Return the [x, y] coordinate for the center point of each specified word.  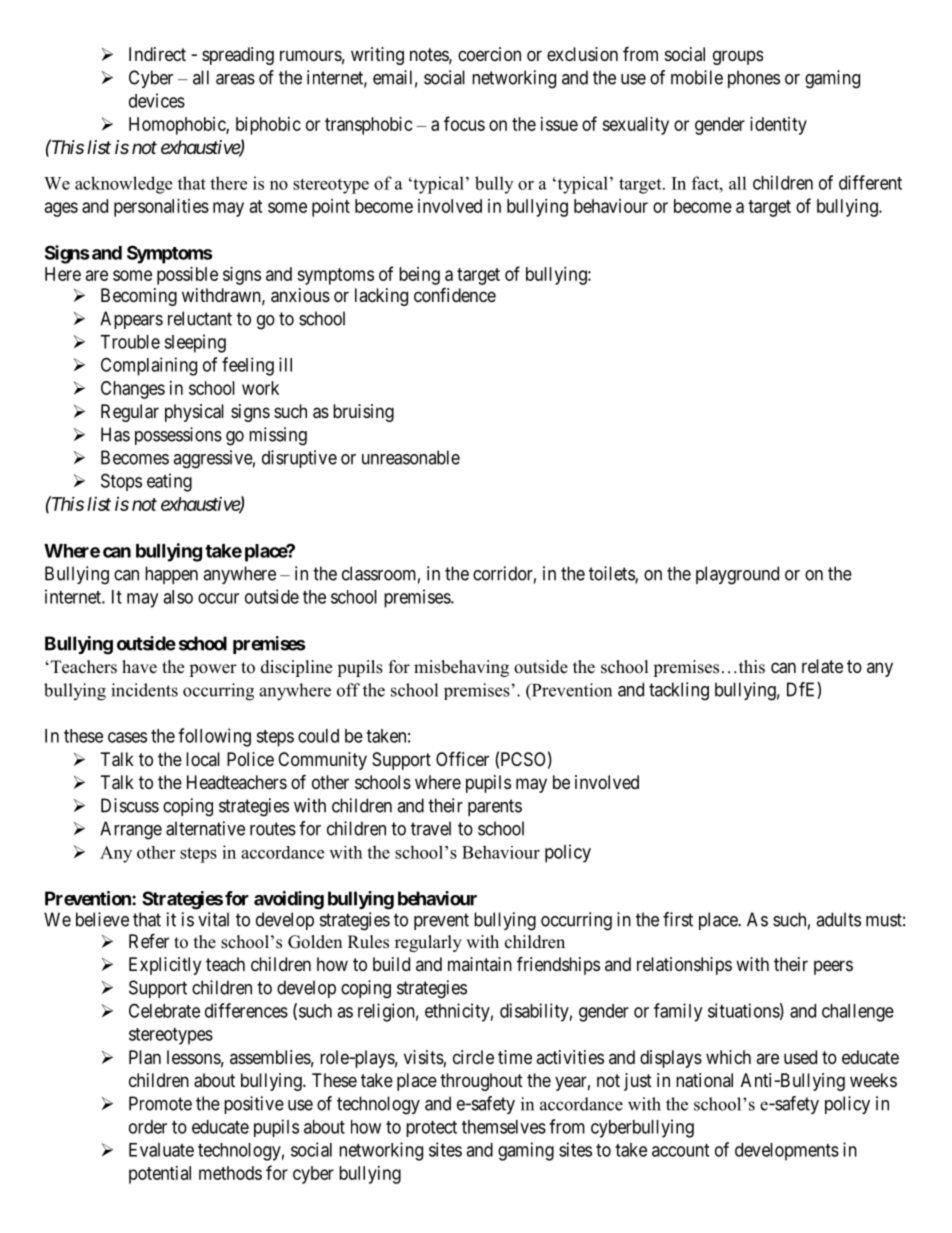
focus [464, 123]
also [178, 597]
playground [737, 575]
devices [157, 100]
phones [754, 79]
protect [431, 1129]
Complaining [149, 366]
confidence [455, 294]
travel [431, 828]
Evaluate [161, 1150]
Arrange [131, 830]
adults [838, 919]
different [870, 182]
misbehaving [461, 668]
